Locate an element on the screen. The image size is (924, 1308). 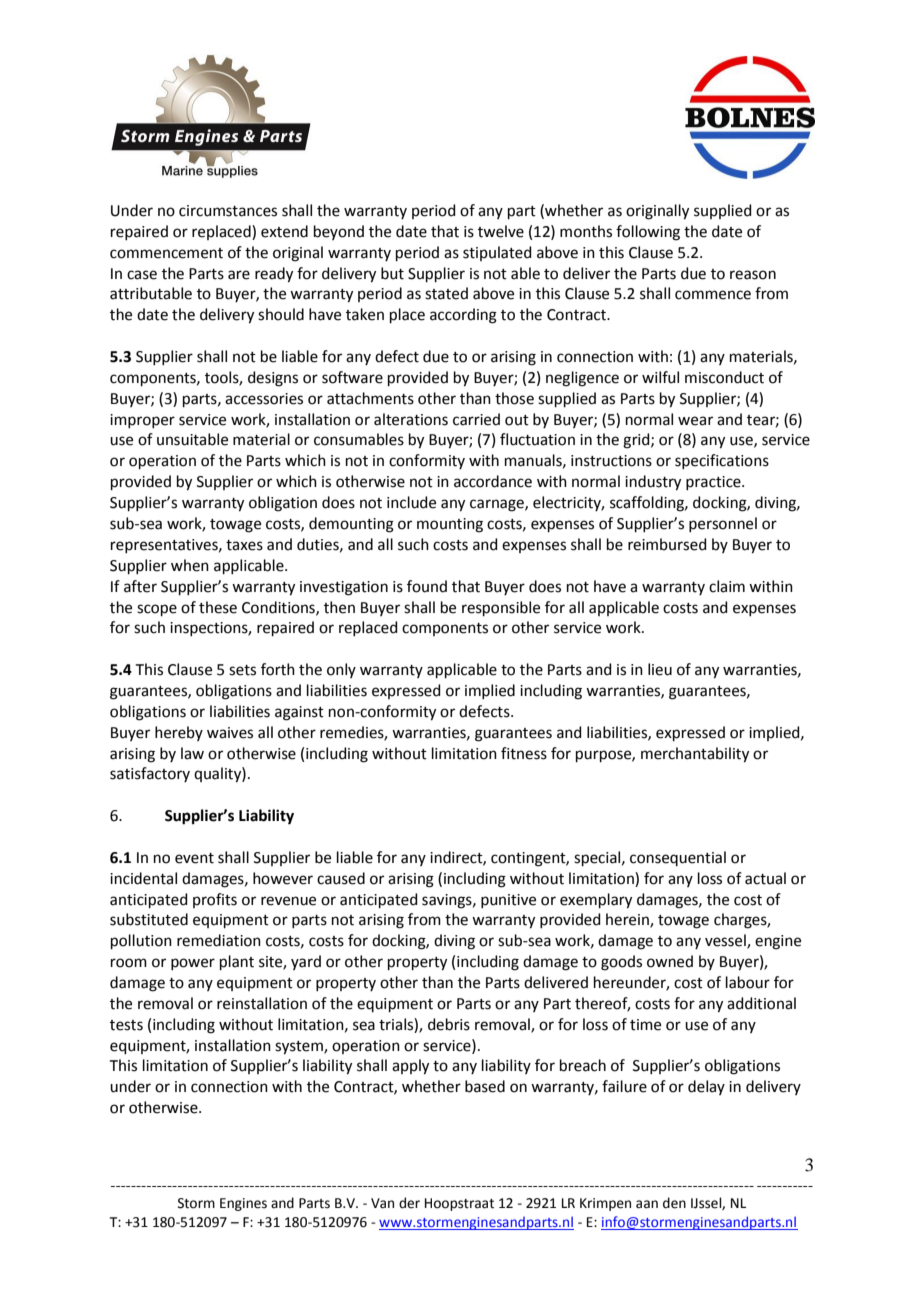
hereby is located at coordinates (179, 733).
